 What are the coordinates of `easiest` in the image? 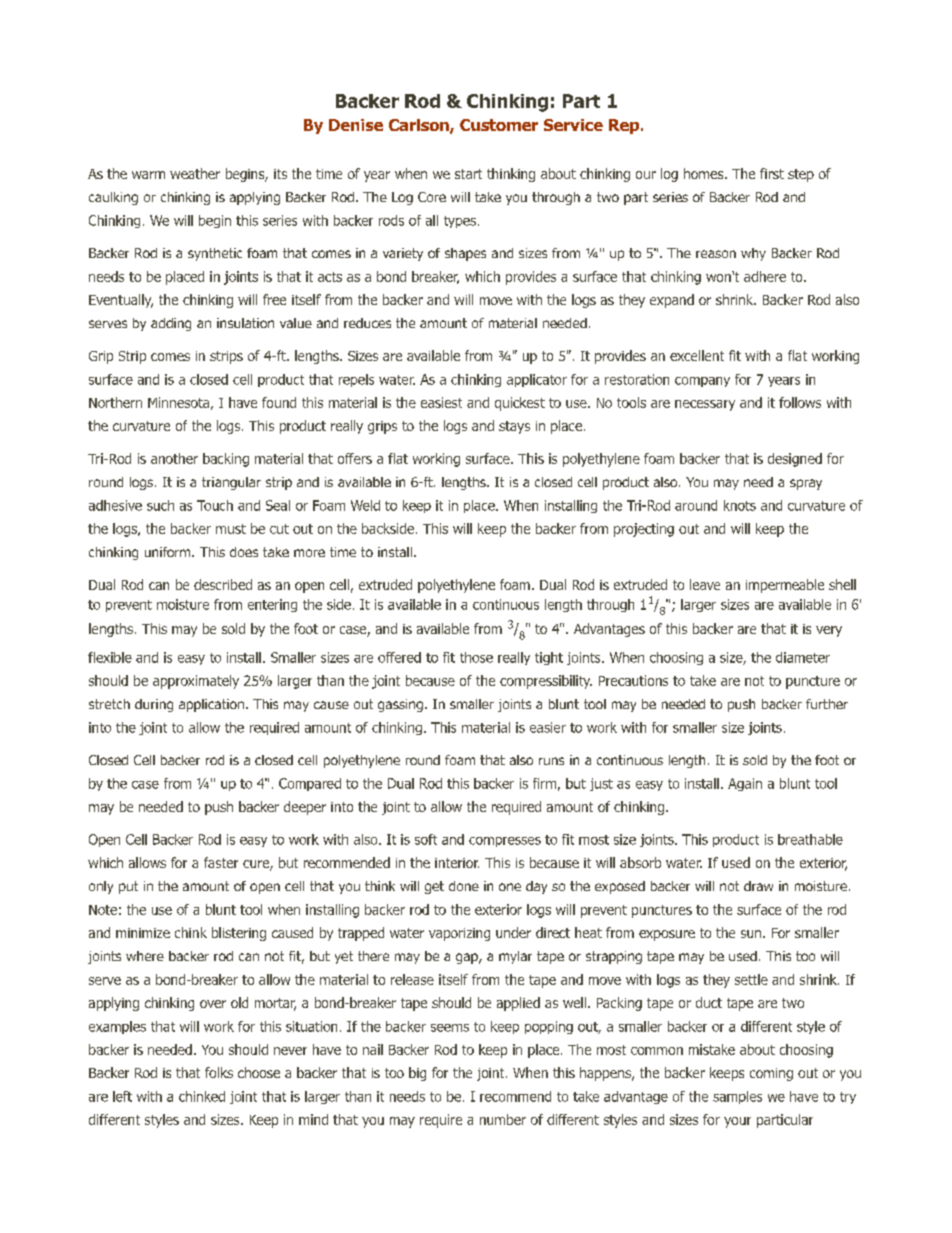 It's located at (441, 402).
